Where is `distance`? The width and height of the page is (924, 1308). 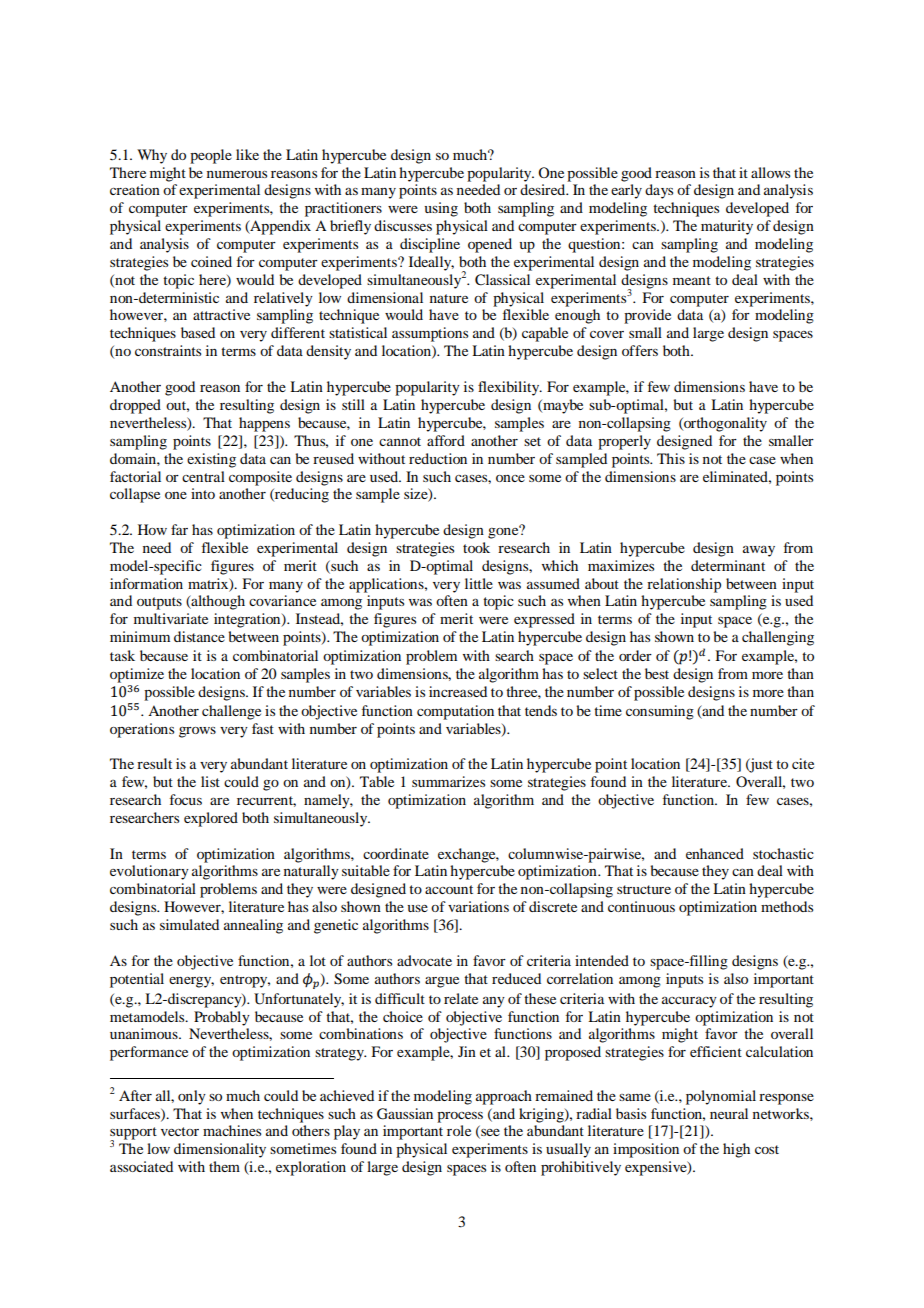
distance is located at coordinates (199, 636).
